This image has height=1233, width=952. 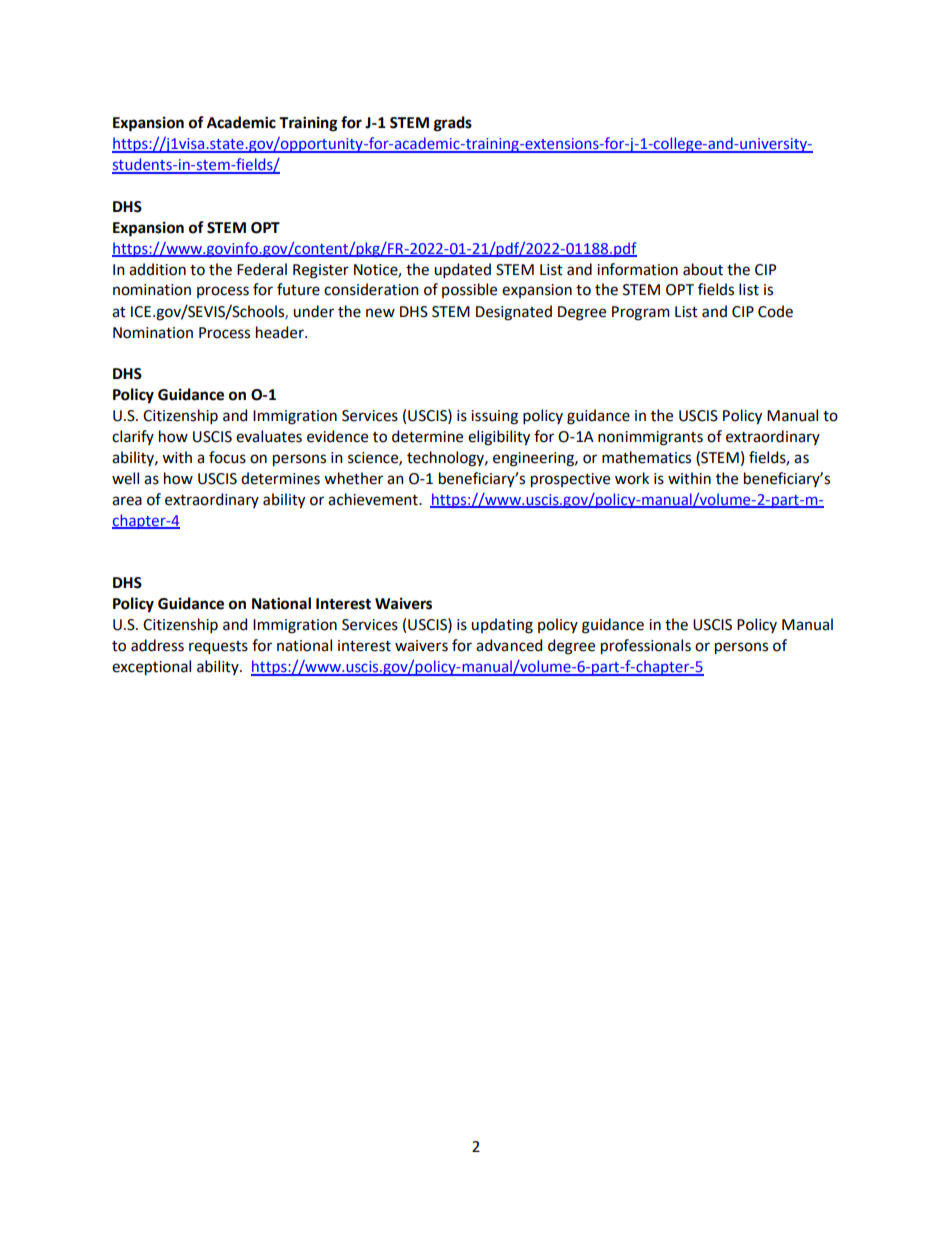 What do you see at coordinates (218, 648) in the image?
I see `requests` at bounding box center [218, 648].
